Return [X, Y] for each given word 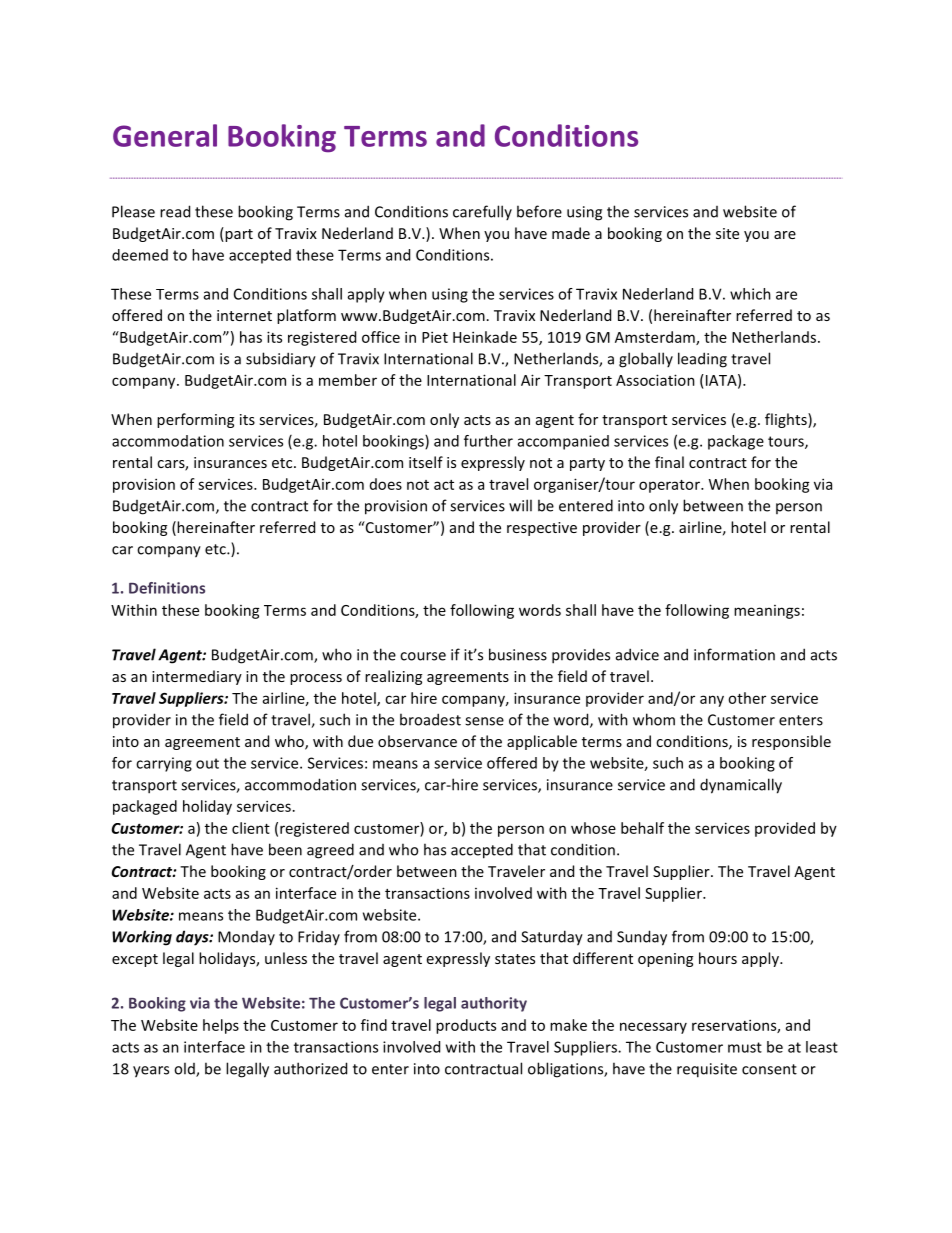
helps [221, 1026]
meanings [767, 612]
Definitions [167, 588]
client [251, 828]
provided [785, 829]
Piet [435, 337]
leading [702, 360]
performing [195, 420]
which [750, 294]
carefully [482, 212]
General [165, 135]
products [466, 1026]
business [518, 654]
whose [593, 828]
